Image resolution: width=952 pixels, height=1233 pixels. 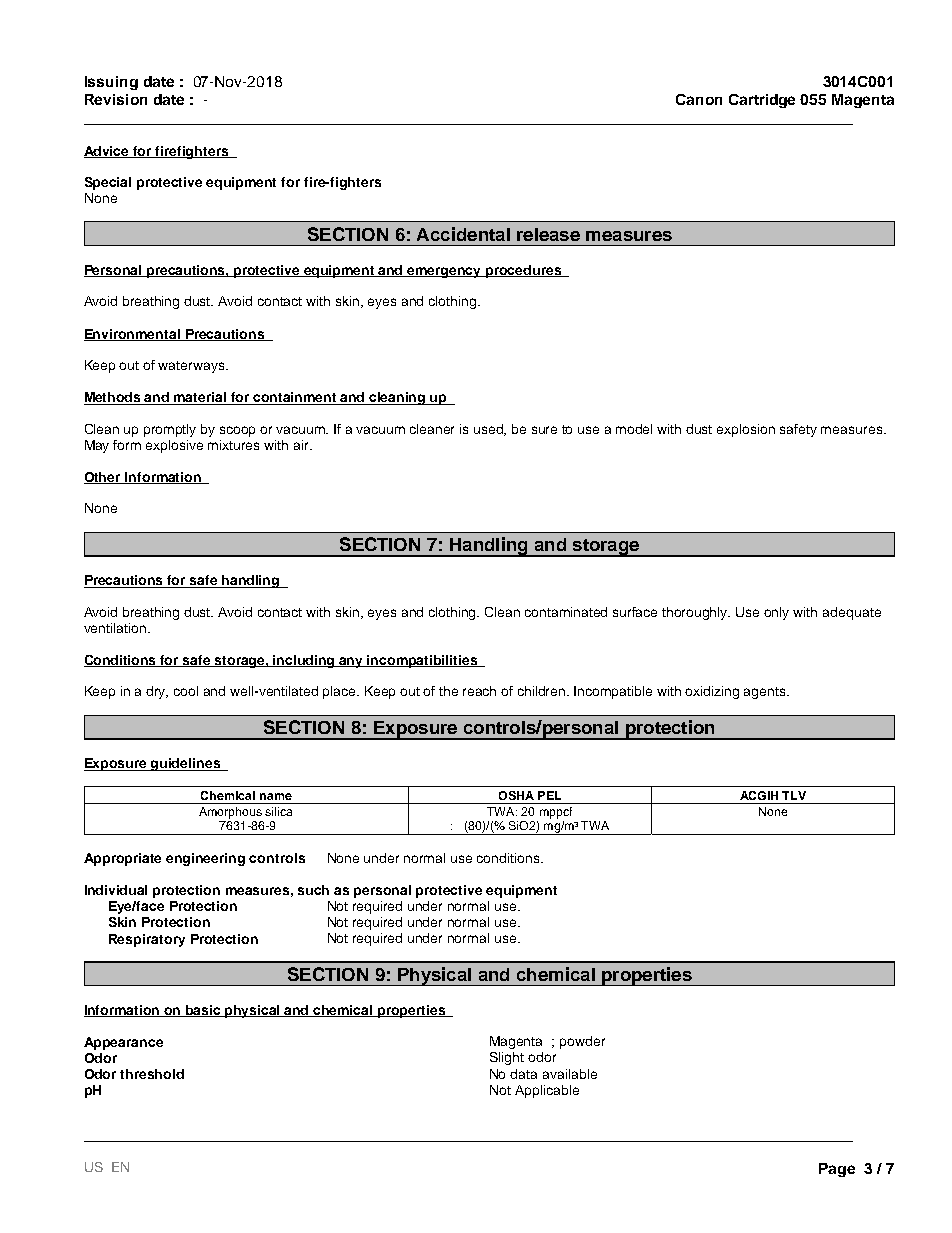 I want to click on engineering, so click(x=205, y=859).
